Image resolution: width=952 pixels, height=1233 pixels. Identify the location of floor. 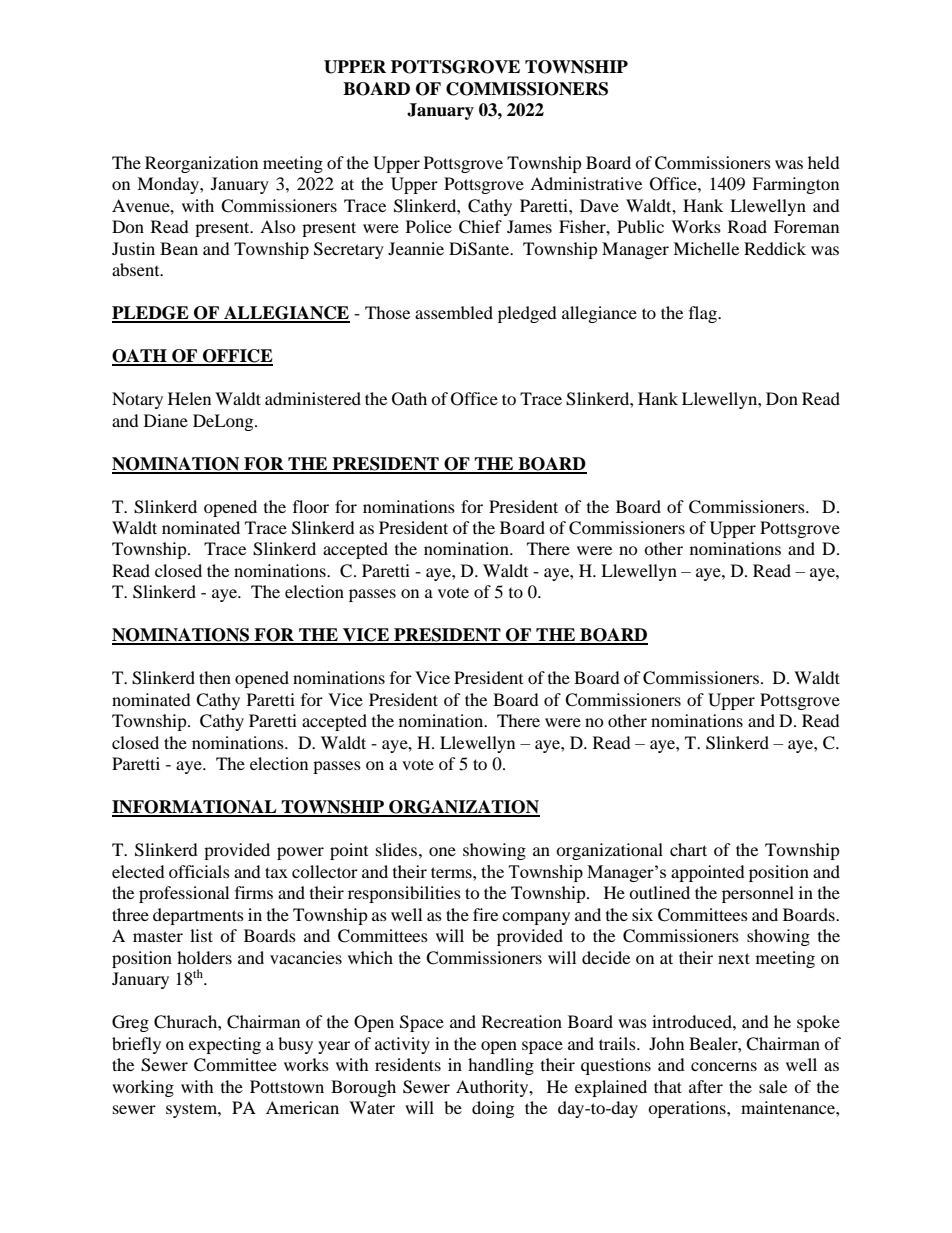
(311, 506).
